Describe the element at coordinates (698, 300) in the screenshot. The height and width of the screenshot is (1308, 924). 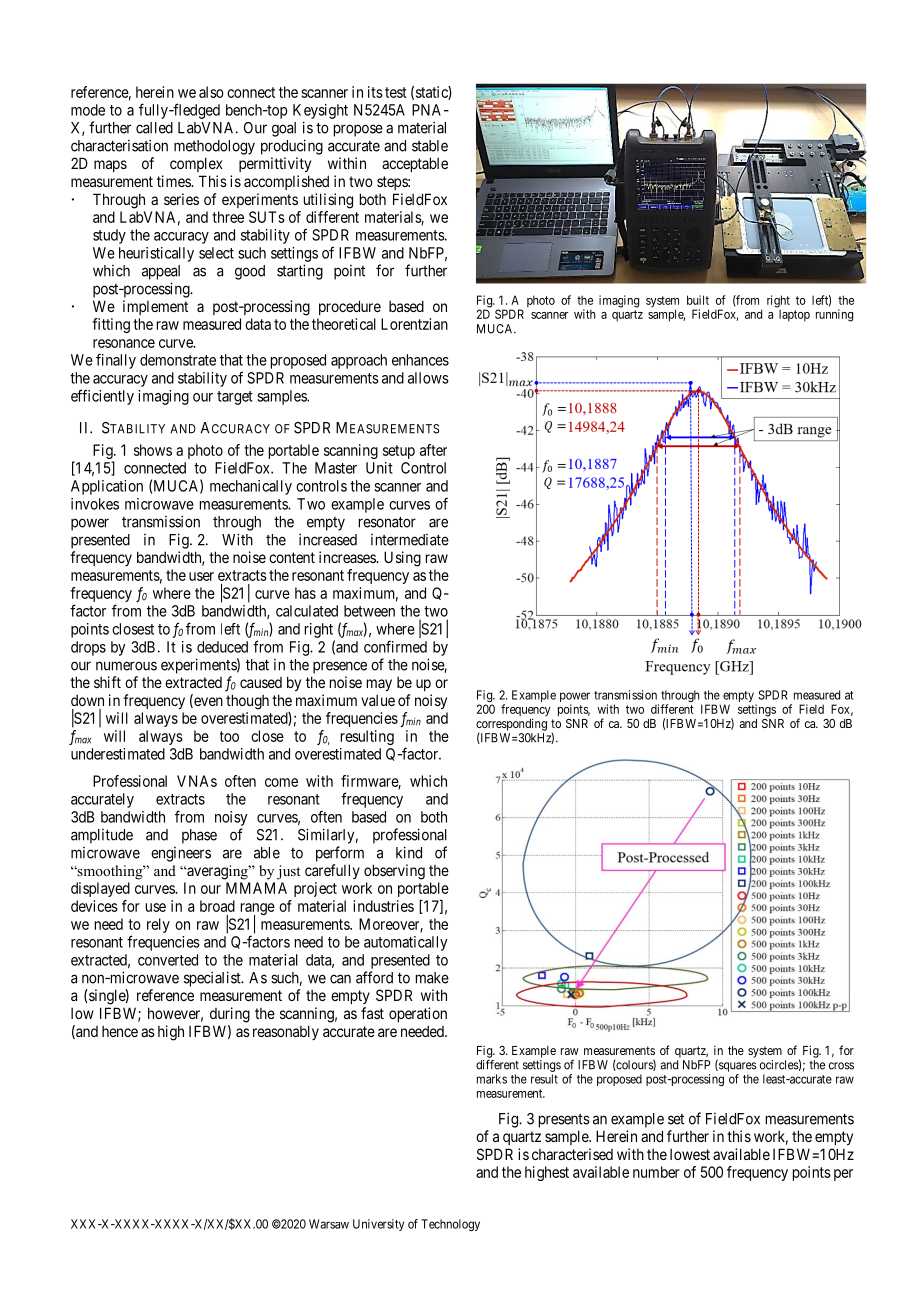
I see `built` at that location.
